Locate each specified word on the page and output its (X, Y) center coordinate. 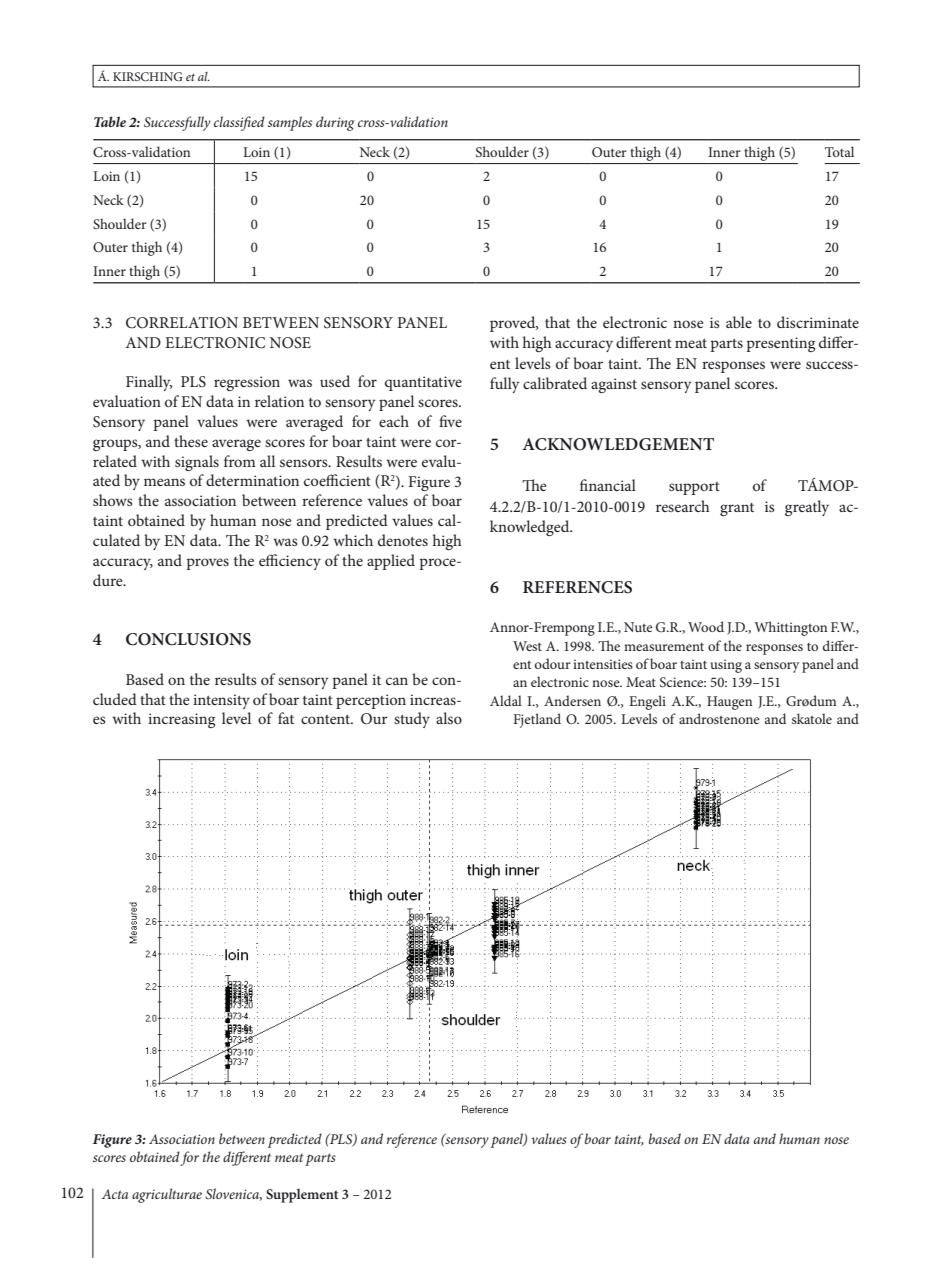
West (527, 646)
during (335, 123)
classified (239, 123)
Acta (115, 1194)
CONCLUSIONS (188, 639)
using (726, 666)
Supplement (302, 1196)
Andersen (572, 700)
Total (839, 151)
